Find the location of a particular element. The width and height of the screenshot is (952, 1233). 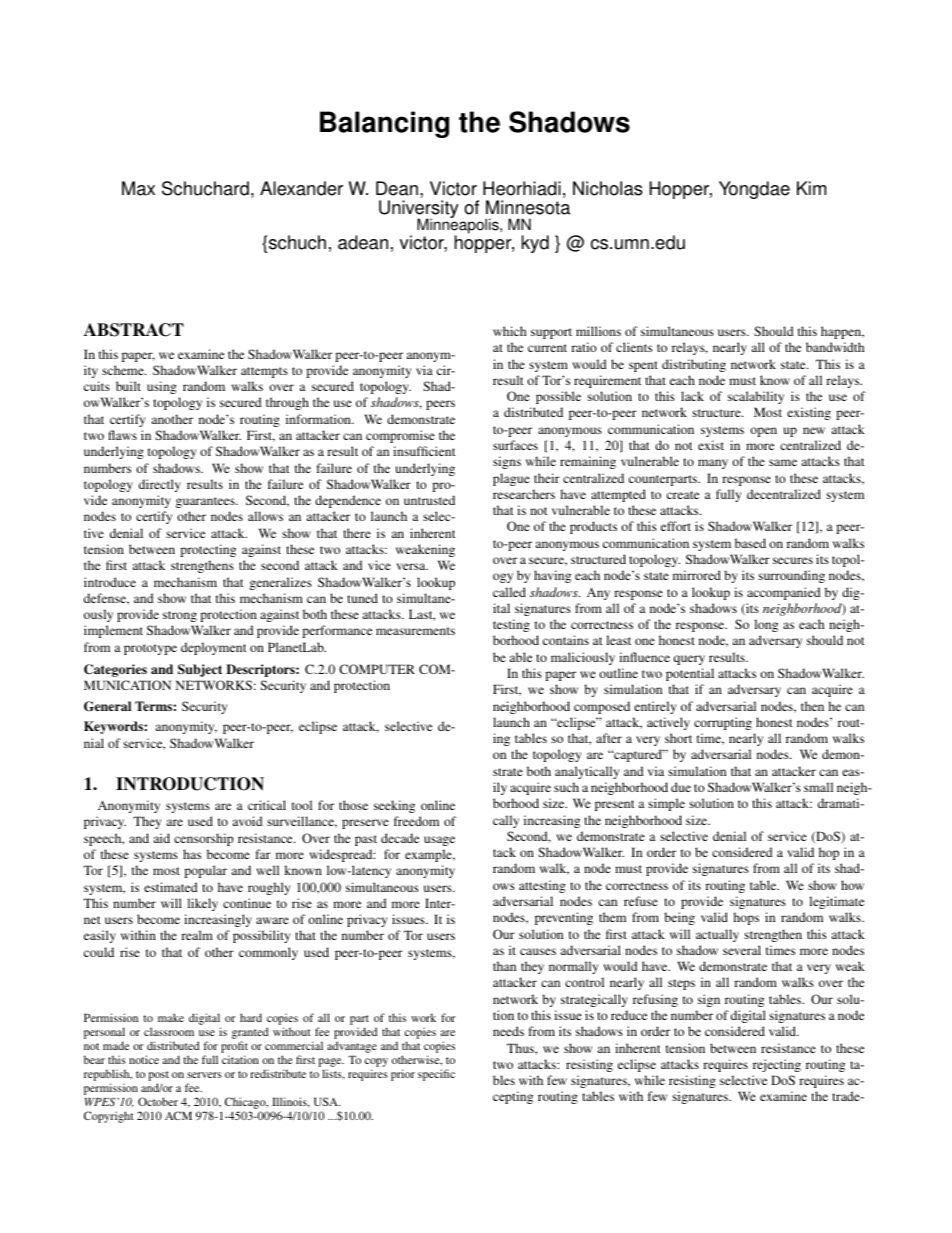

long is located at coordinates (766, 625).
